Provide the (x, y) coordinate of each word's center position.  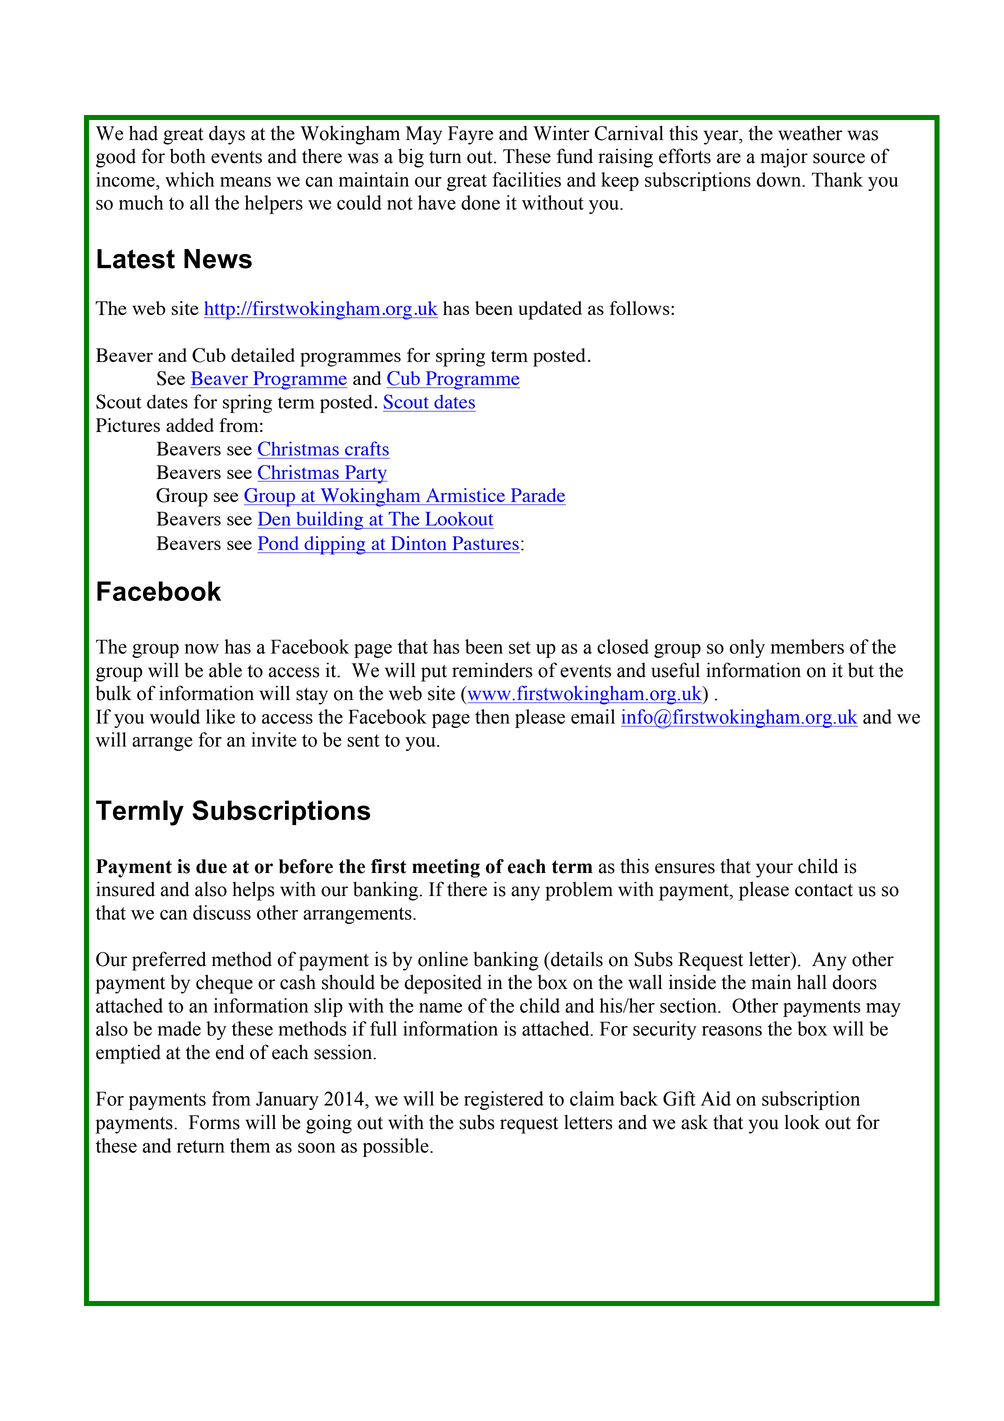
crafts (367, 448)
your (774, 870)
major (784, 158)
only (747, 648)
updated (550, 310)
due (211, 866)
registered (503, 1100)
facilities (526, 179)
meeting (446, 868)
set (520, 647)
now (202, 649)
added (190, 425)
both (188, 156)
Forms (214, 1122)
